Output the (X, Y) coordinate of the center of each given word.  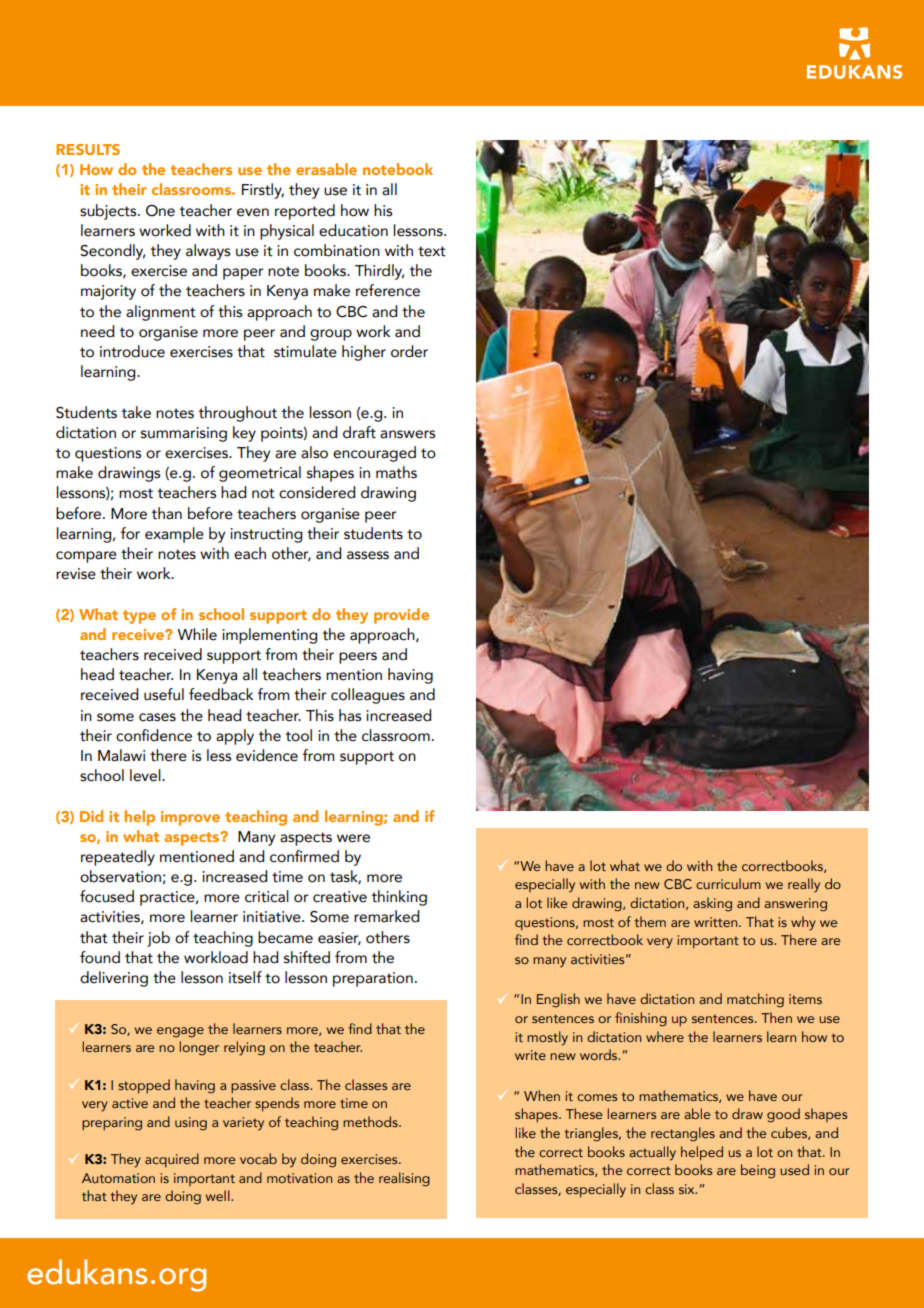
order (409, 351)
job (158, 939)
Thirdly (379, 272)
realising (404, 1179)
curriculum (728, 883)
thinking (399, 898)
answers (407, 434)
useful (164, 694)
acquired (172, 1160)
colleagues (368, 696)
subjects (109, 212)
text (432, 251)
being (758, 1171)
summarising (184, 434)
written (717, 922)
